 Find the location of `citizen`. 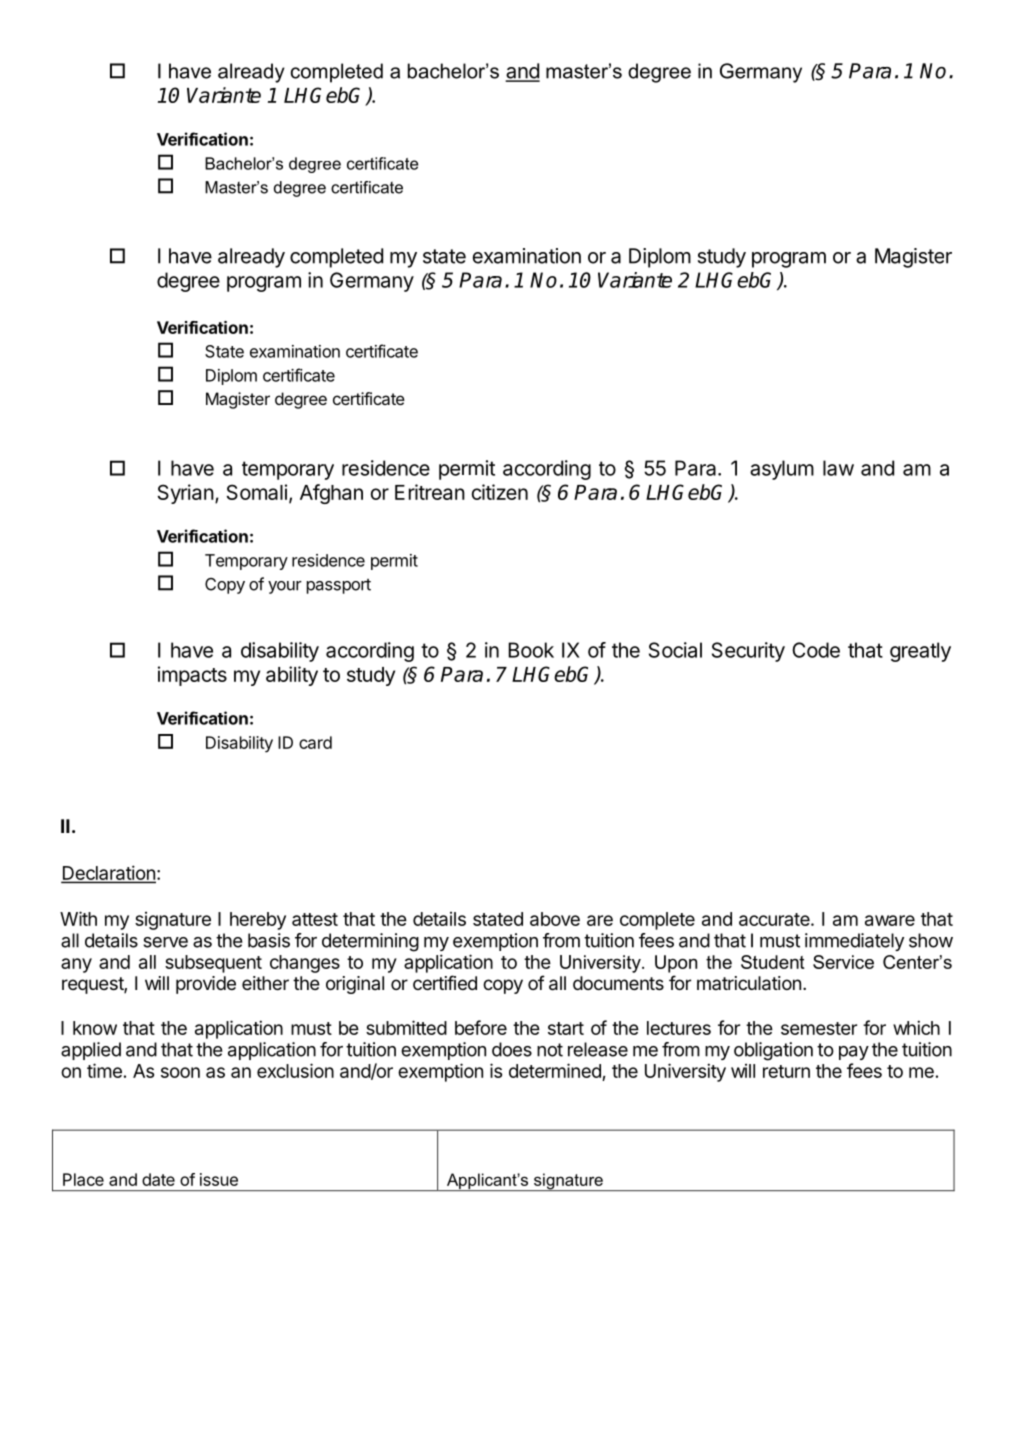

citizen is located at coordinates (500, 492).
